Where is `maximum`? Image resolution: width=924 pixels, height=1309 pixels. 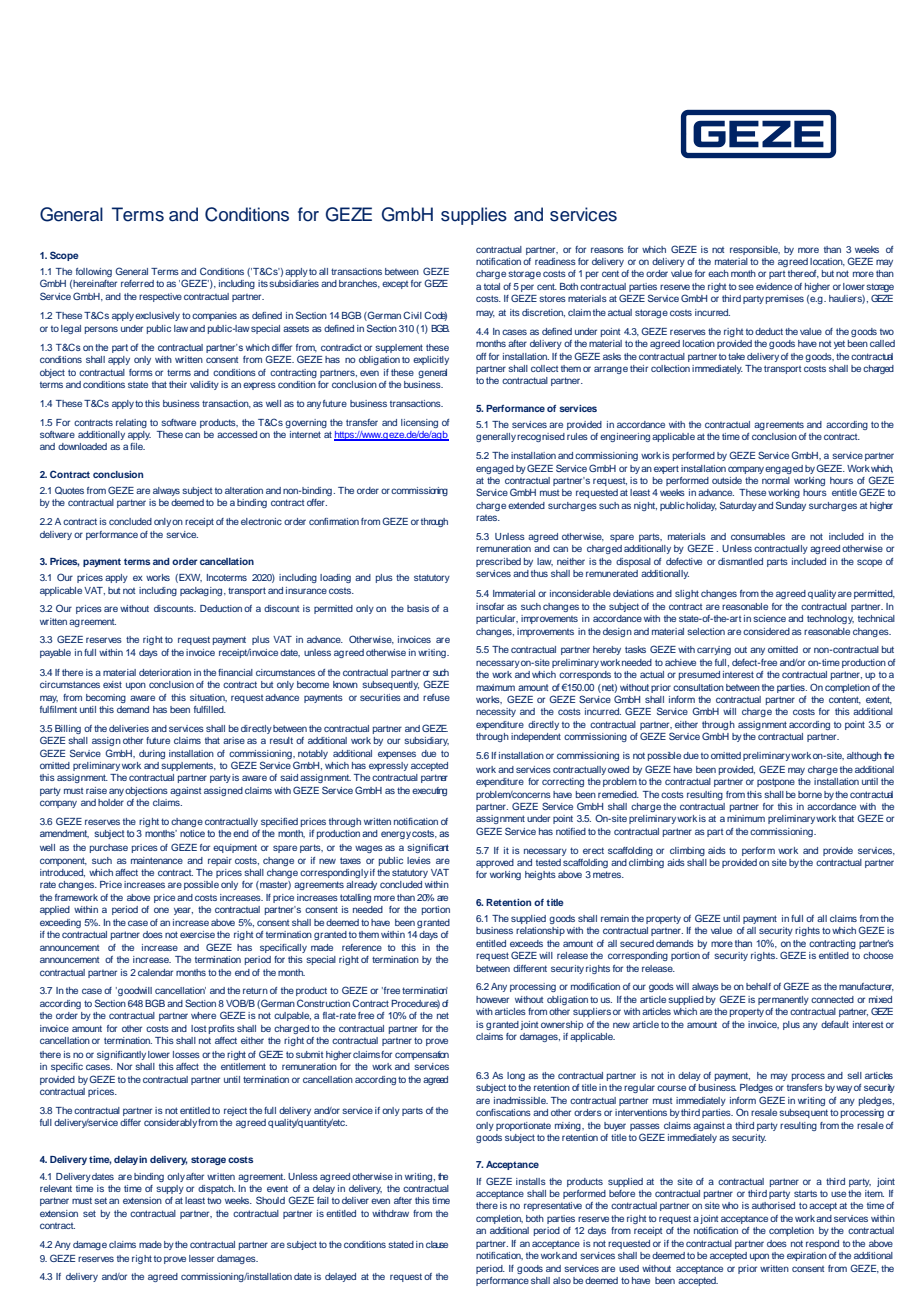 maximum is located at coordinates (495, 687).
